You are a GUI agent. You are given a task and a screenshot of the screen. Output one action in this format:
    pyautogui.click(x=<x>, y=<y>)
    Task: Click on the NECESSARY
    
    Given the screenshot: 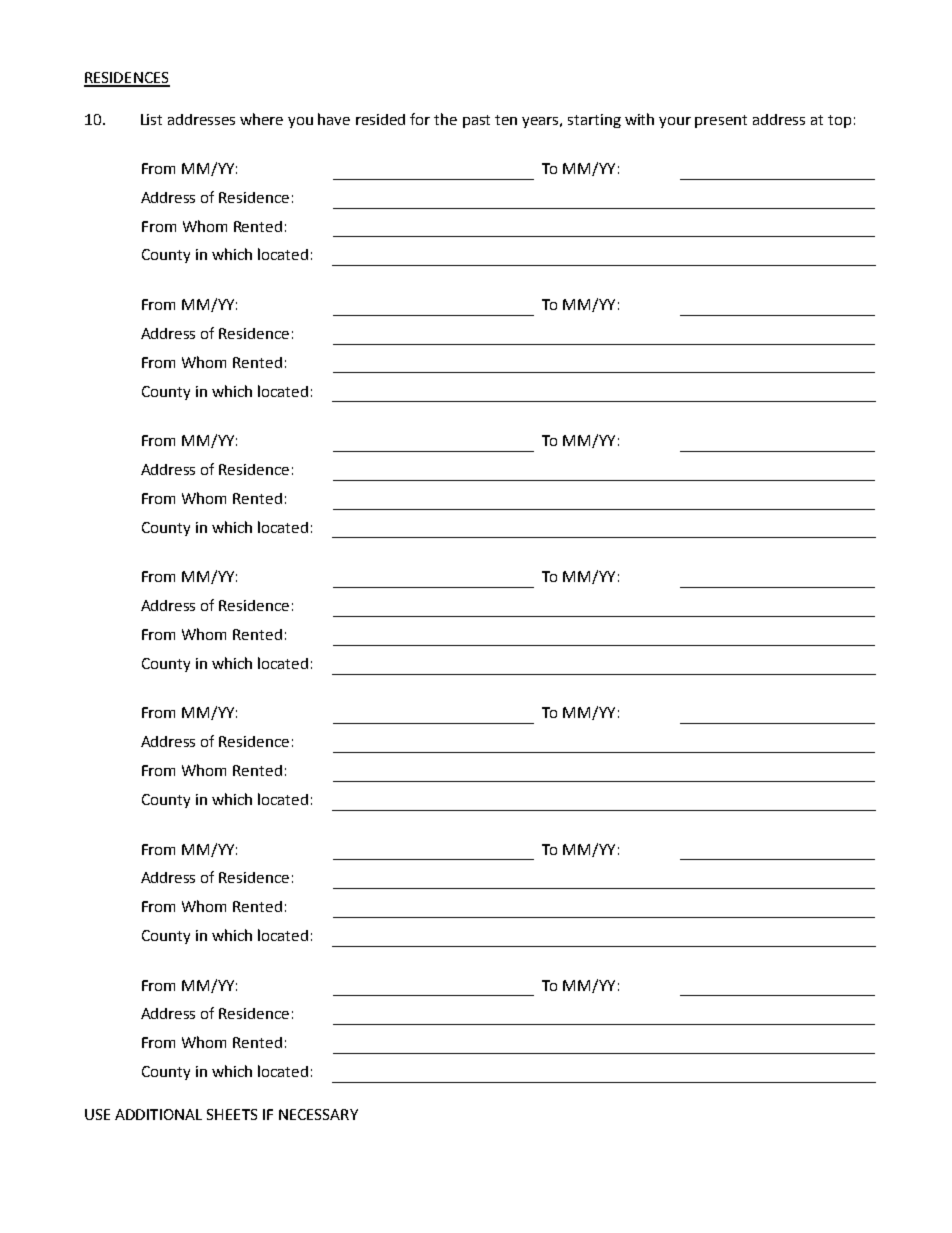 What is the action you would take?
    pyautogui.click(x=318, y=1114)
